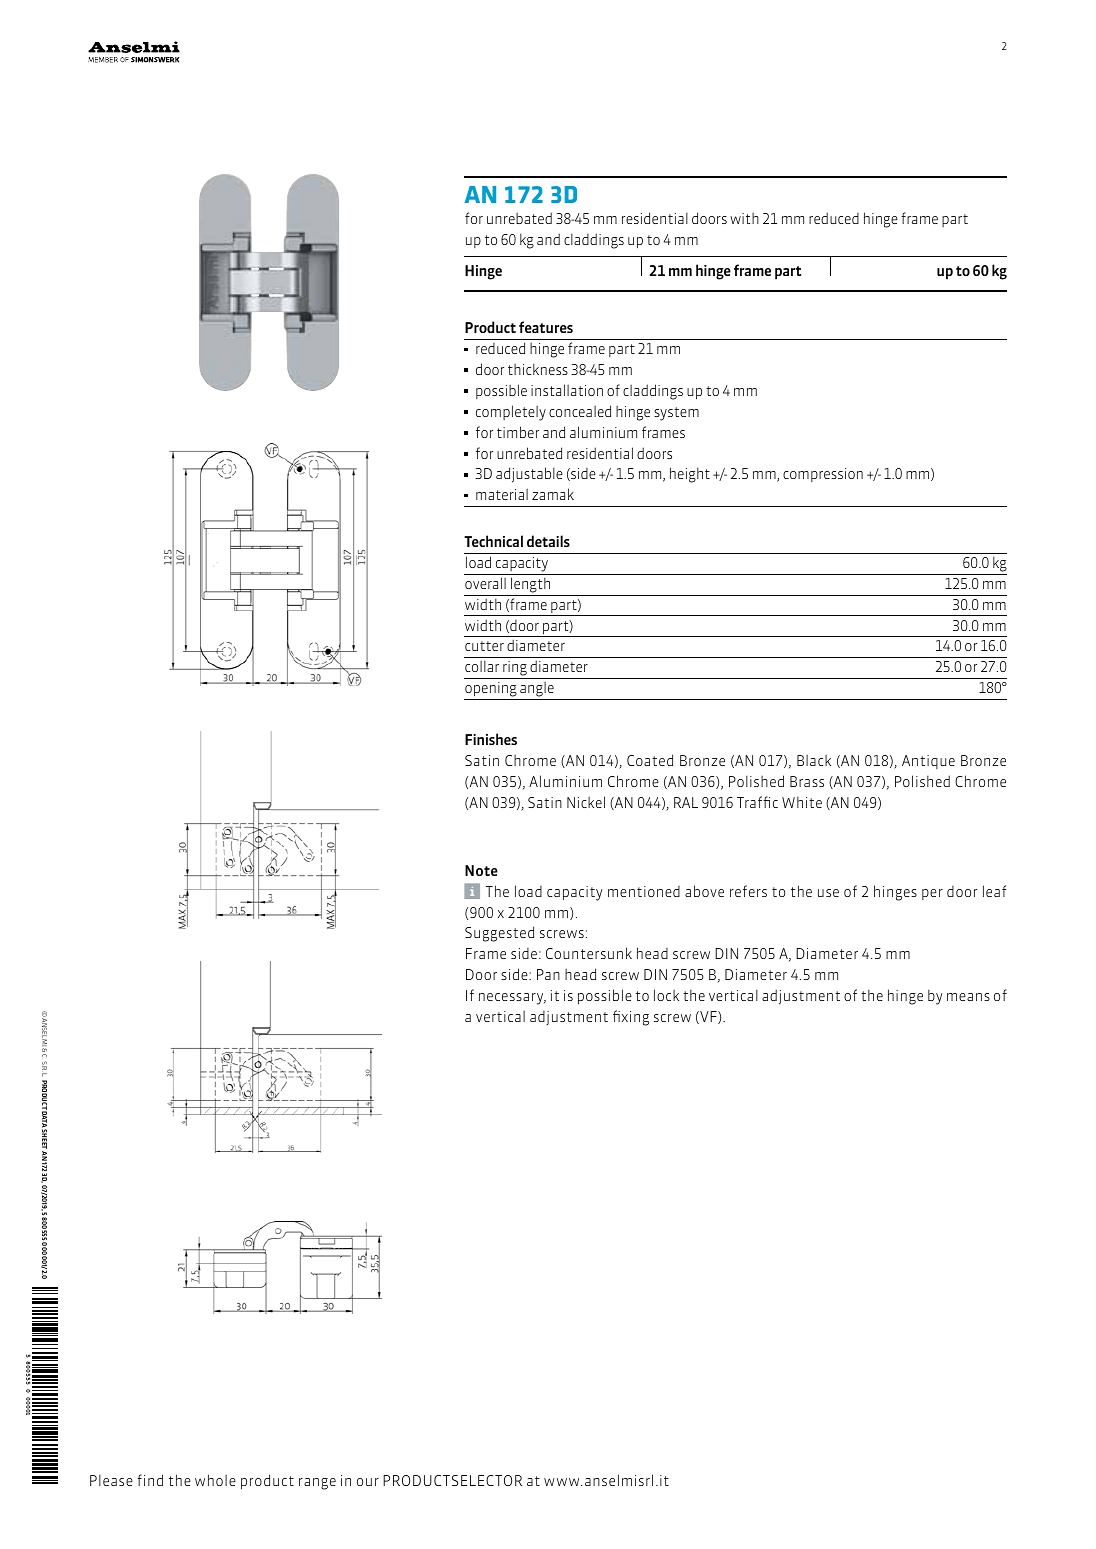 This screenshot has height=1549, width=1096. Describe the element at coordinates (546, 327) in the screenshot. I see `features` at that location.
